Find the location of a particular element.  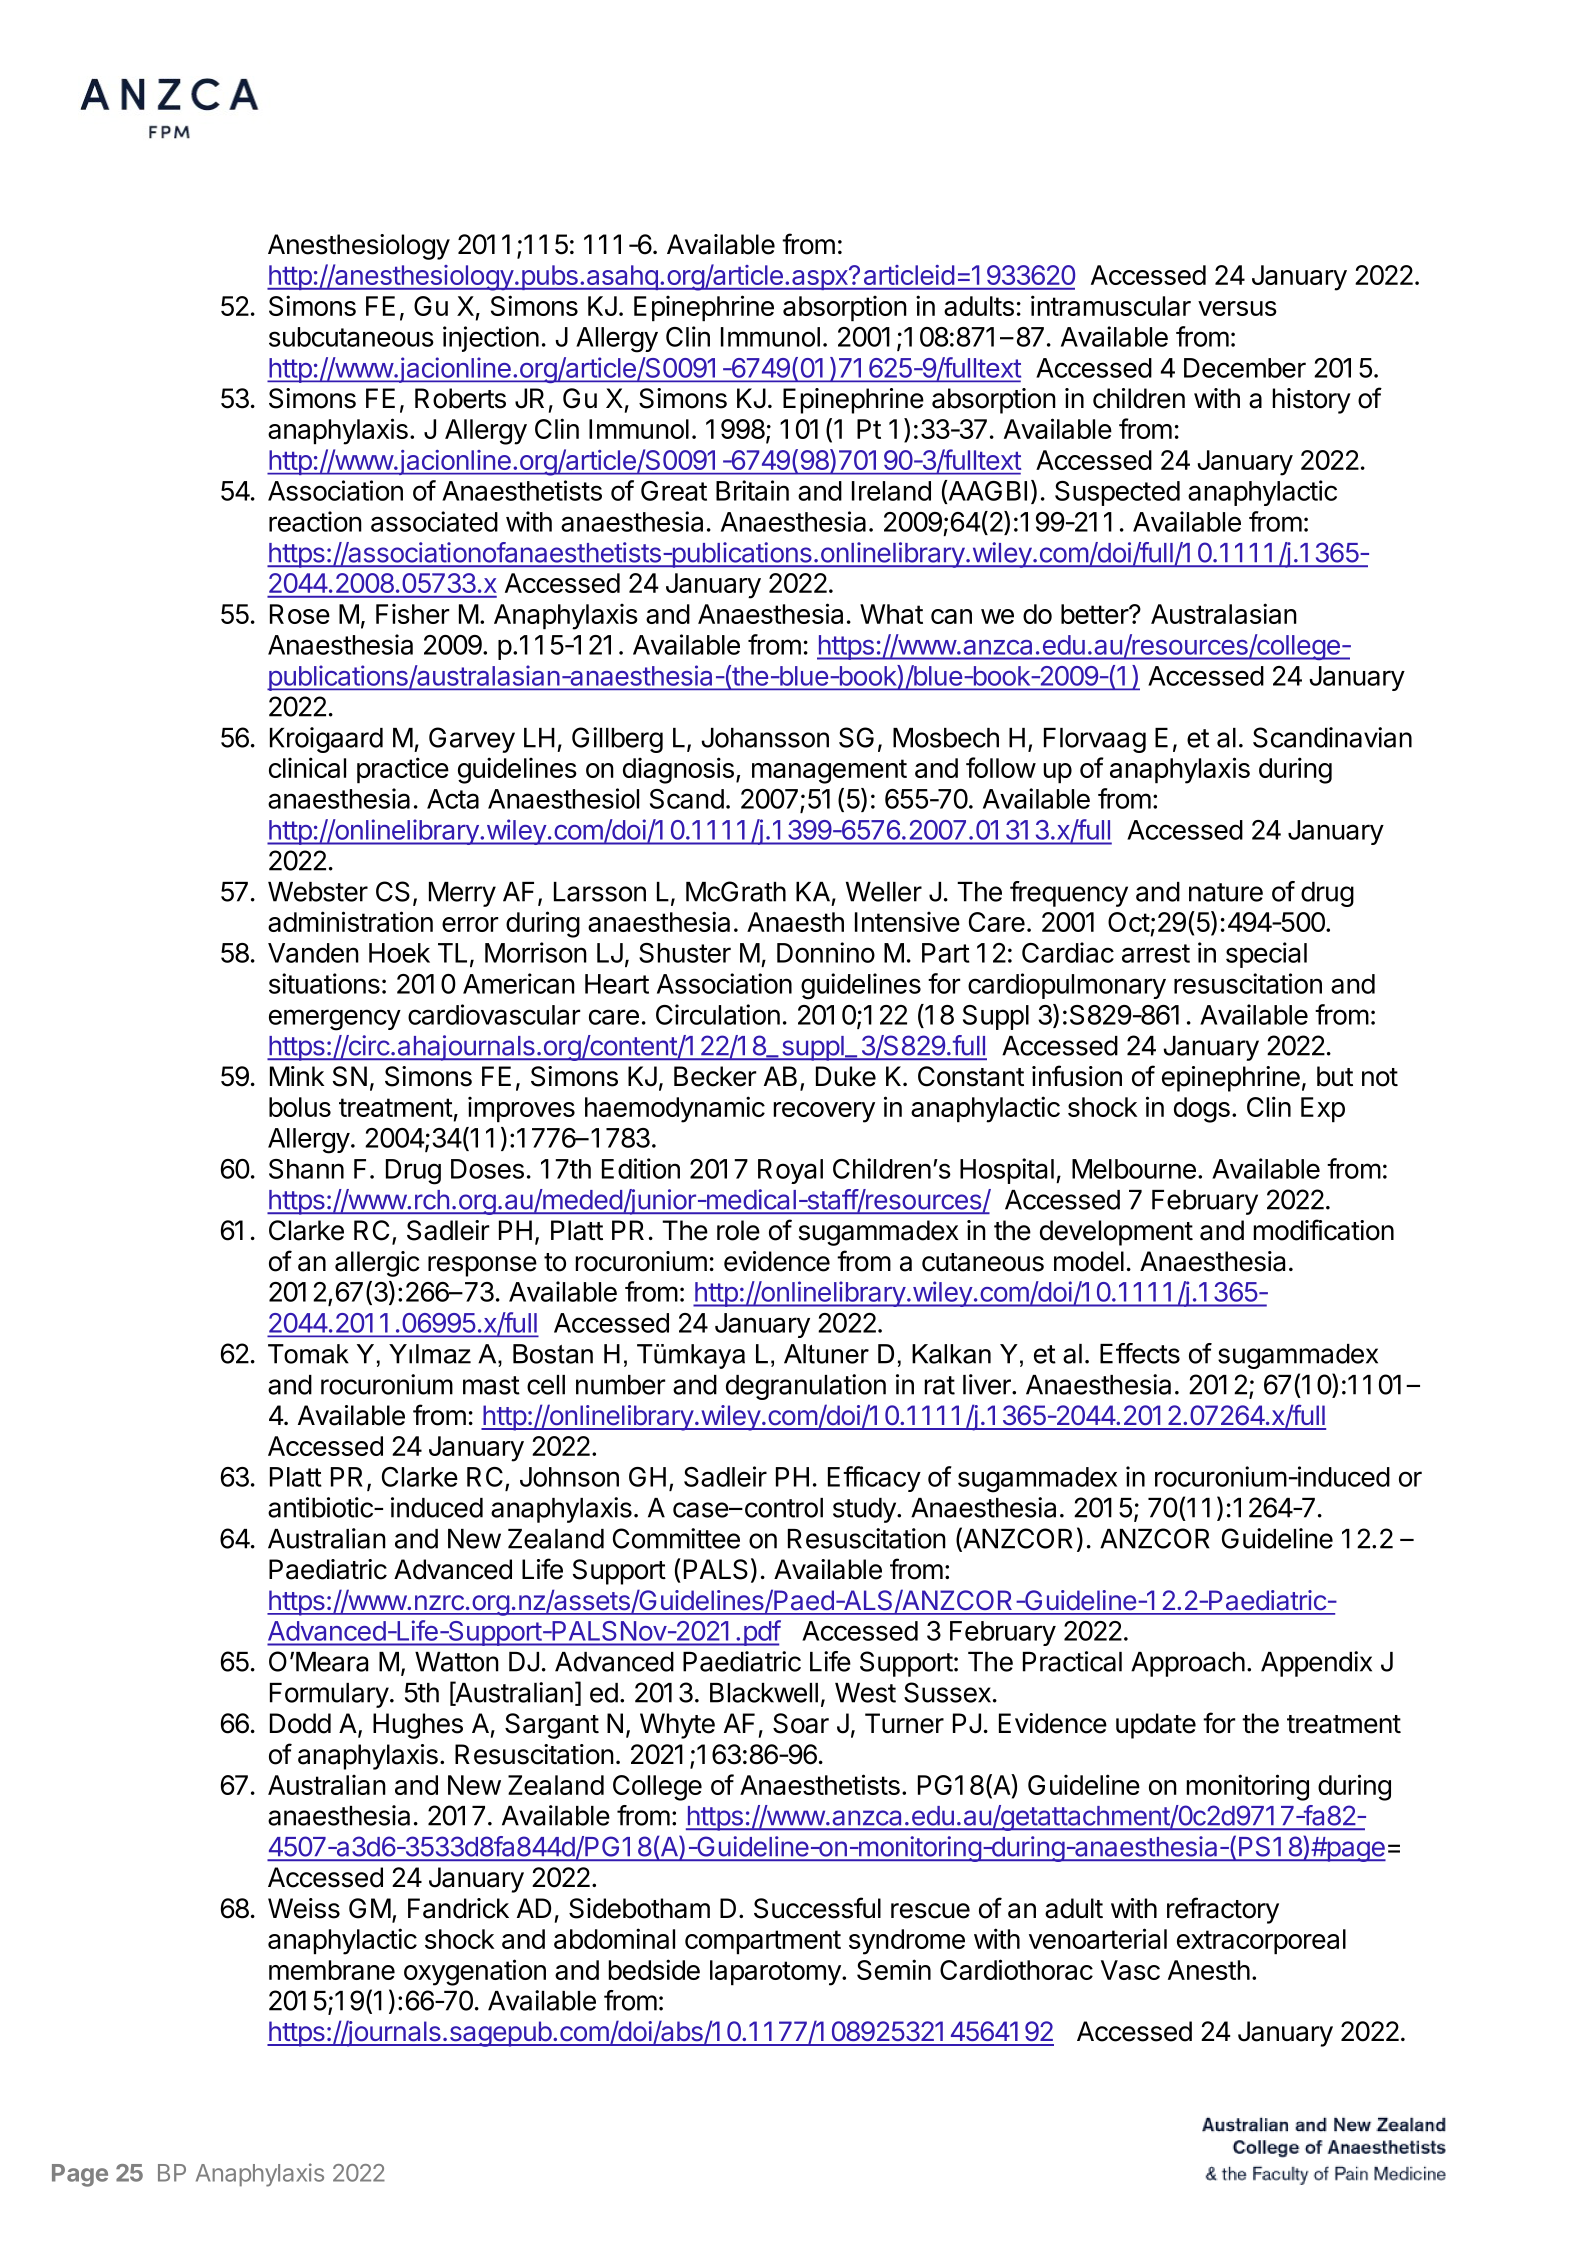

oxygenation is located at coordinates (475, 1972).
